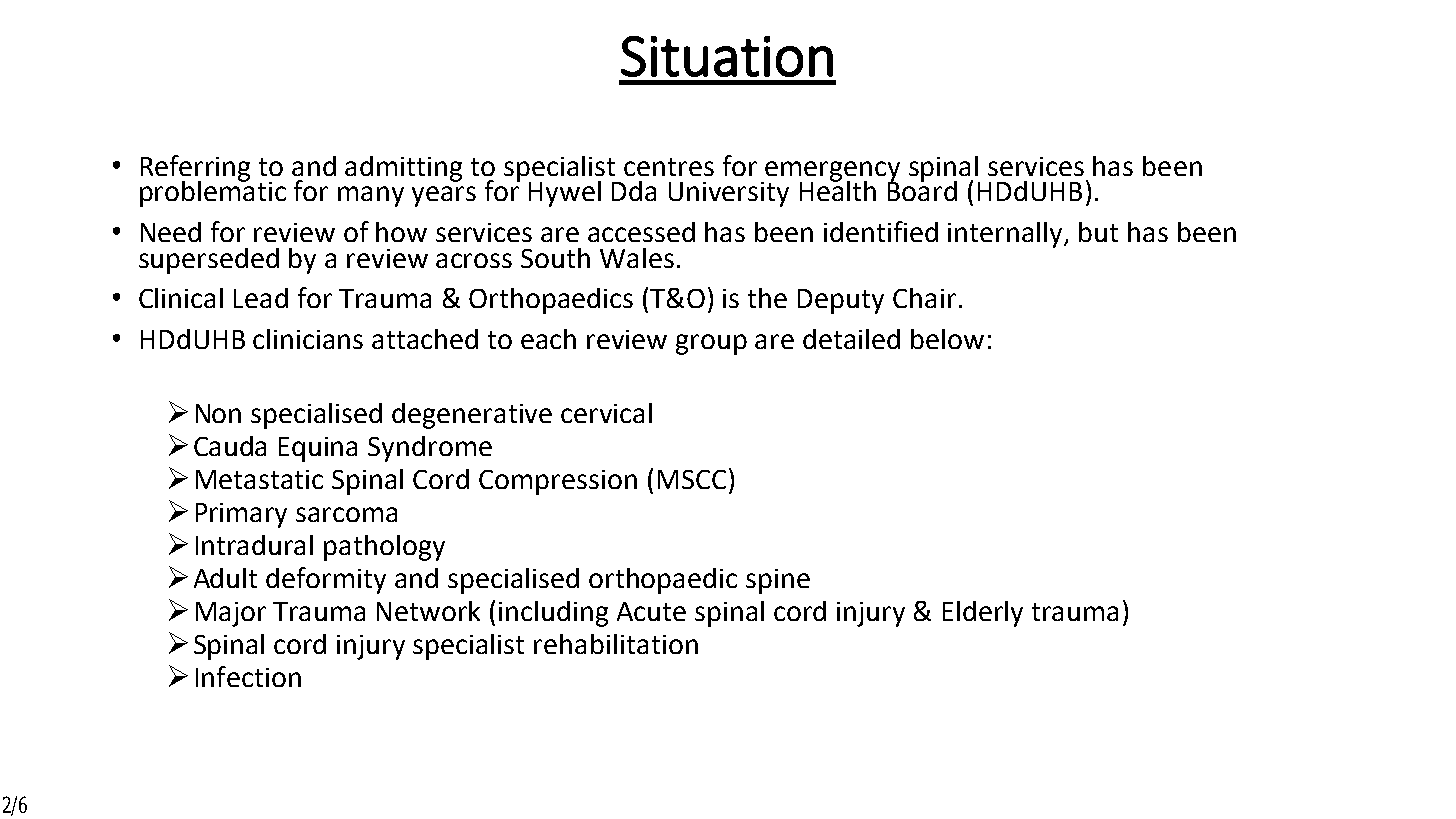 The height and width of the image is (819, 1456). I want to click on problematic, so click(213, 192).
